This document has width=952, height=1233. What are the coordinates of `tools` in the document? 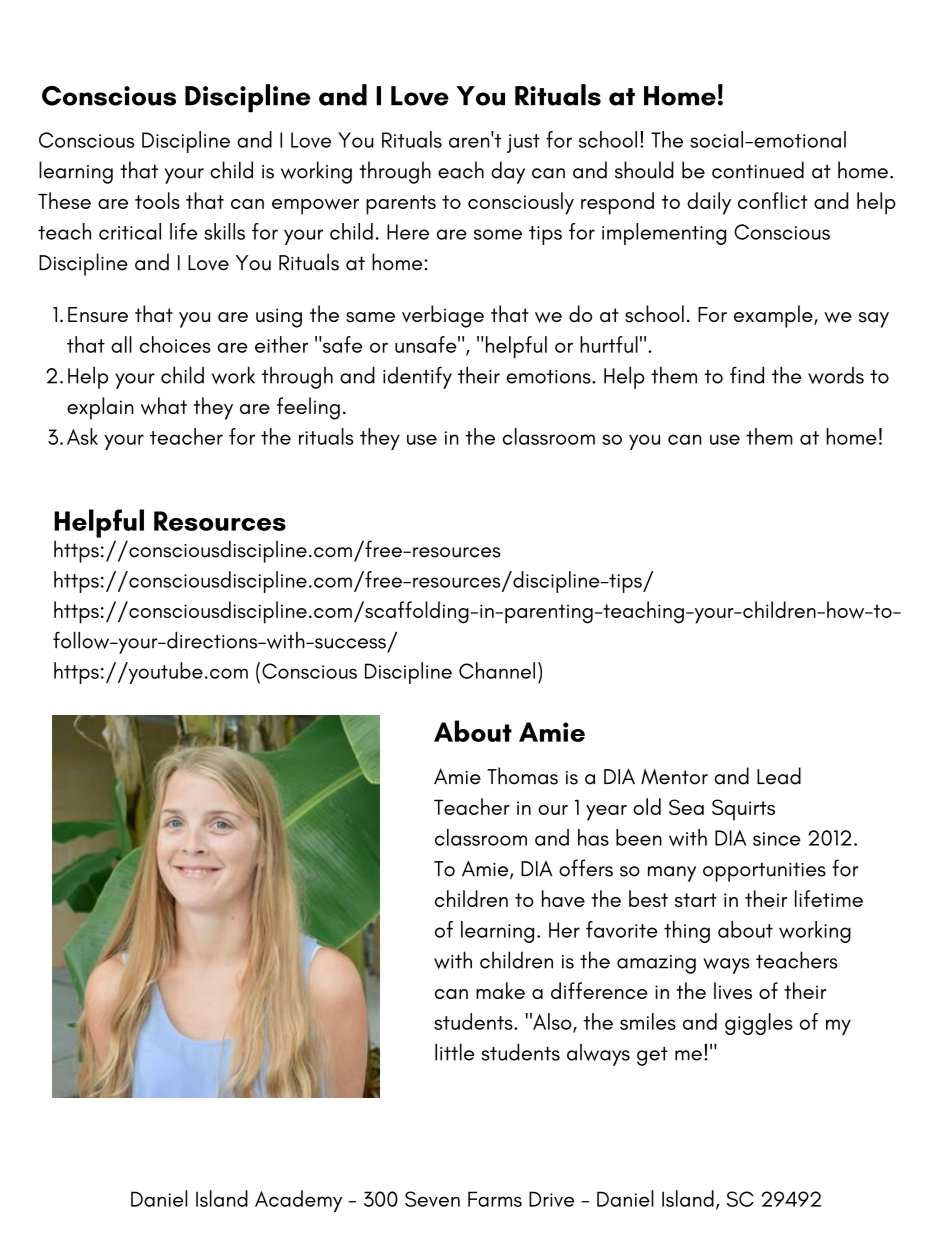 It's located at (157, 200).
